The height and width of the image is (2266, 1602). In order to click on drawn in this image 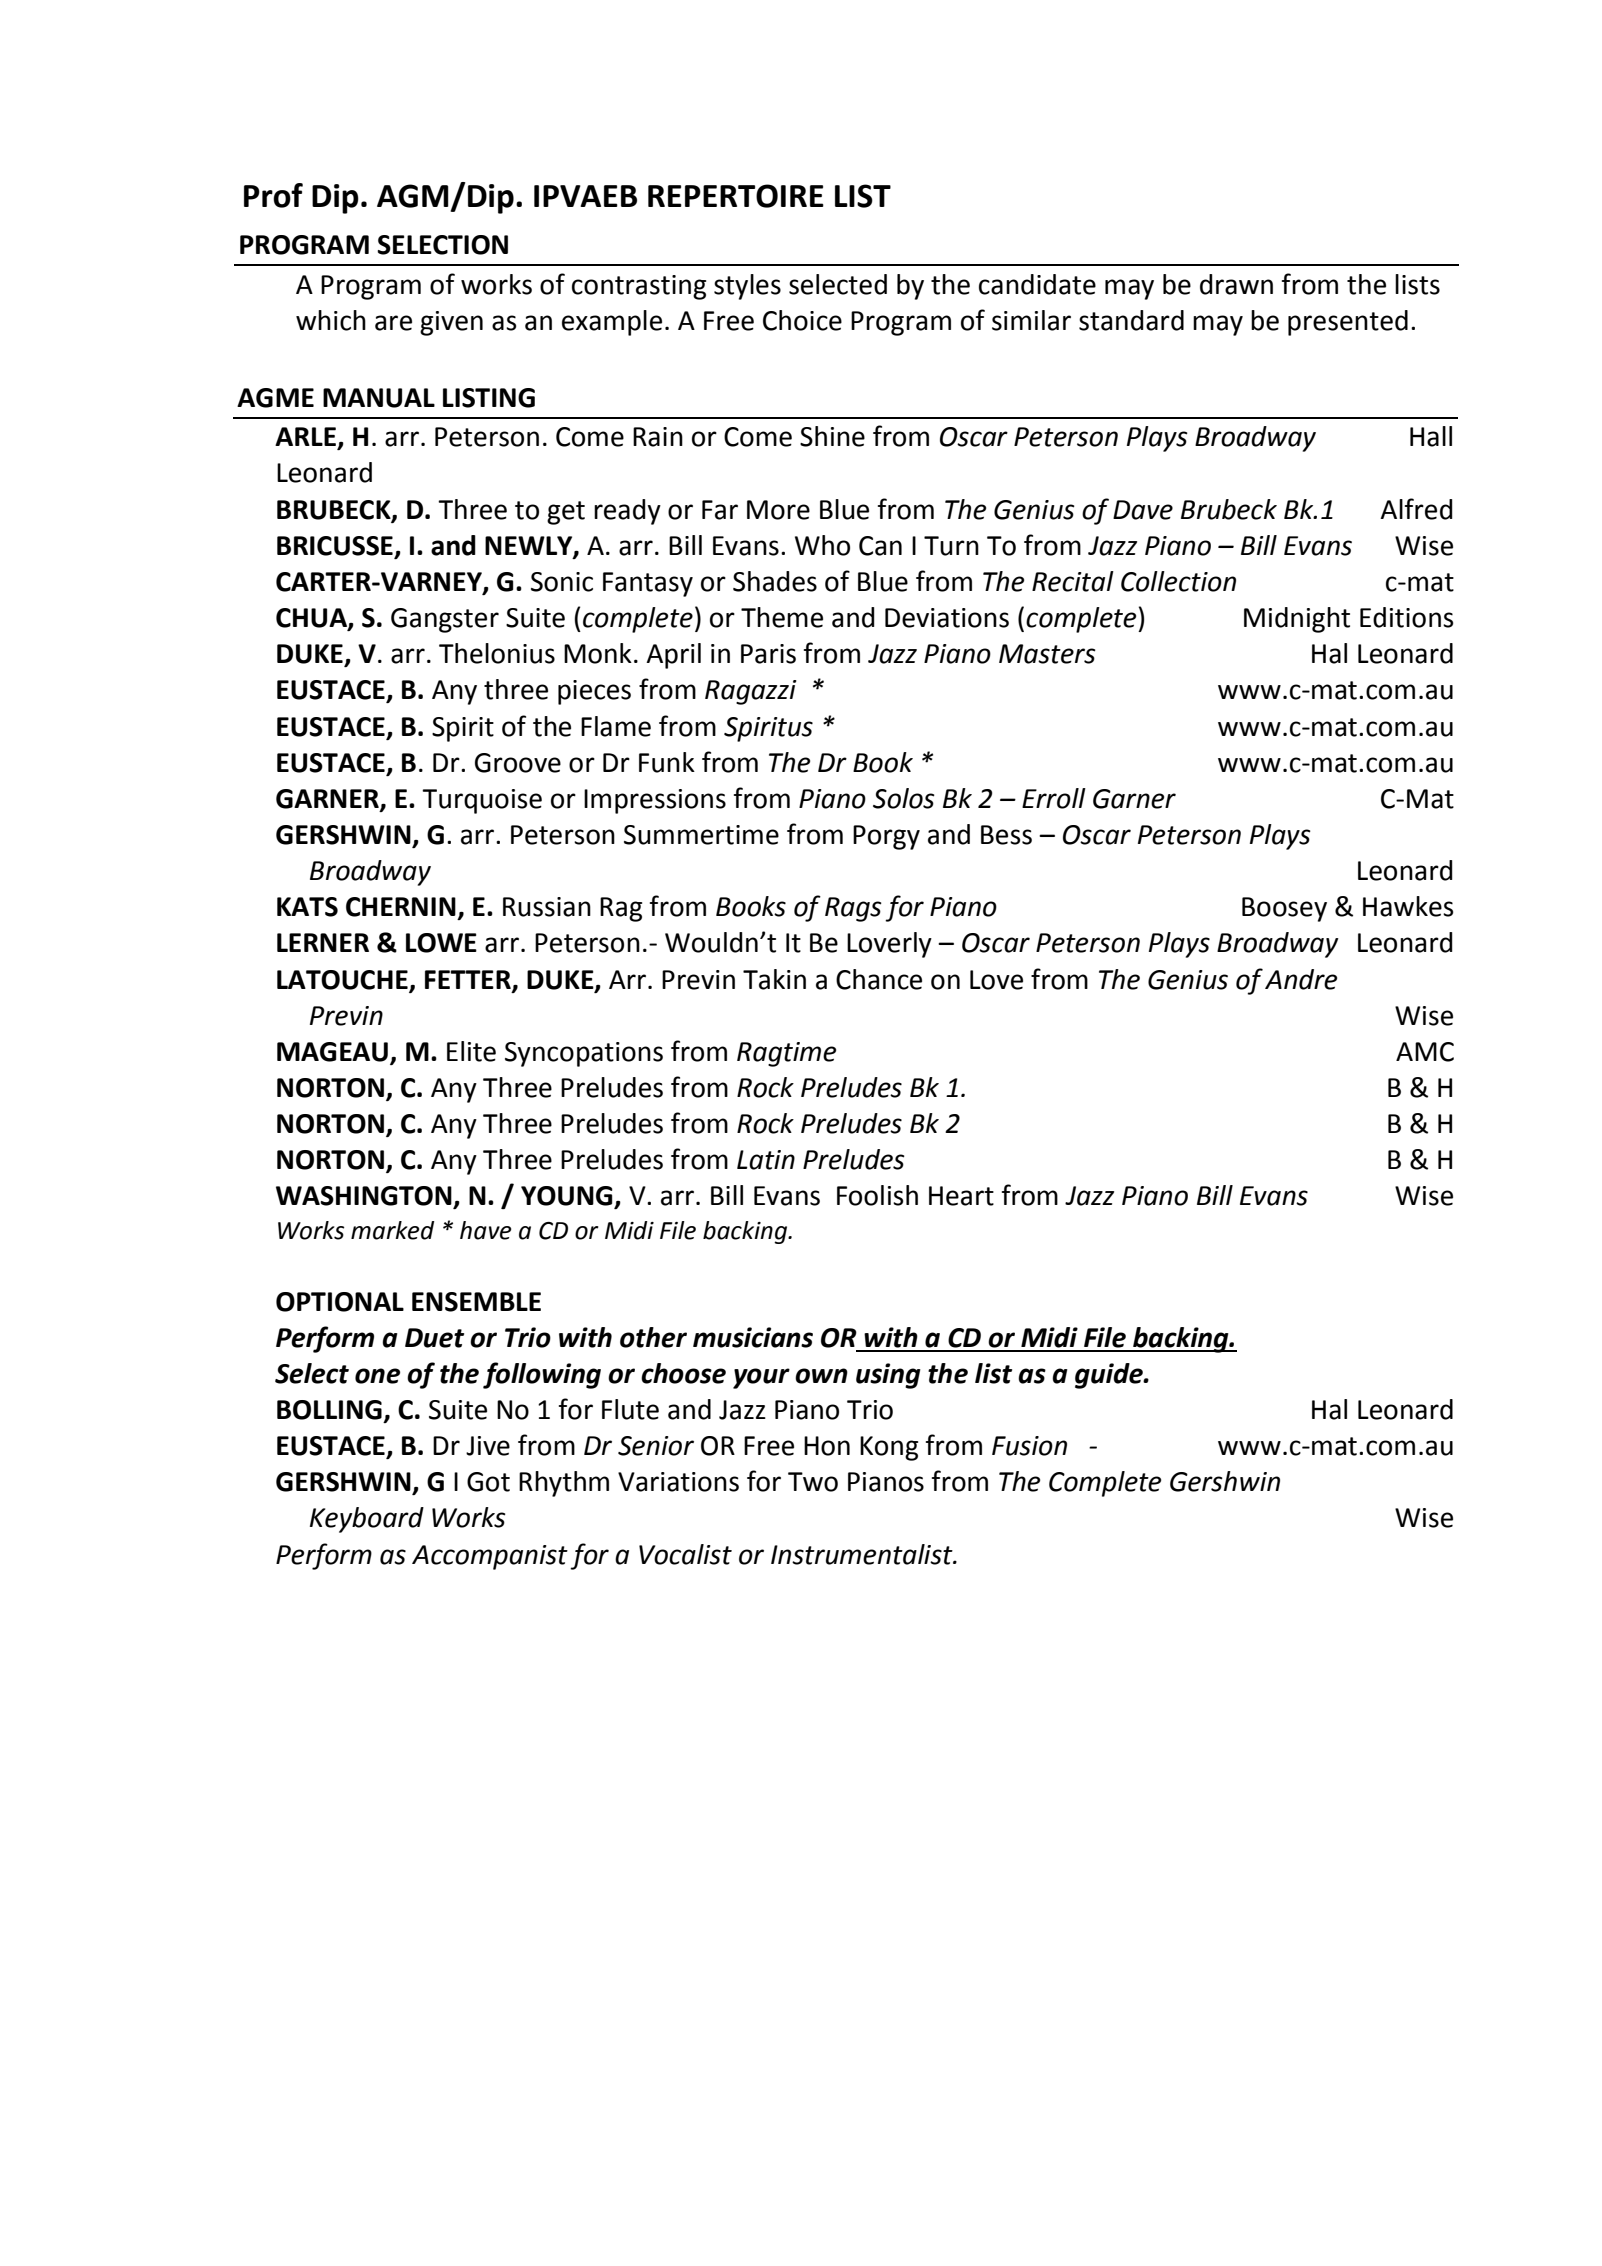, I will do `click(1236, 284)`.
